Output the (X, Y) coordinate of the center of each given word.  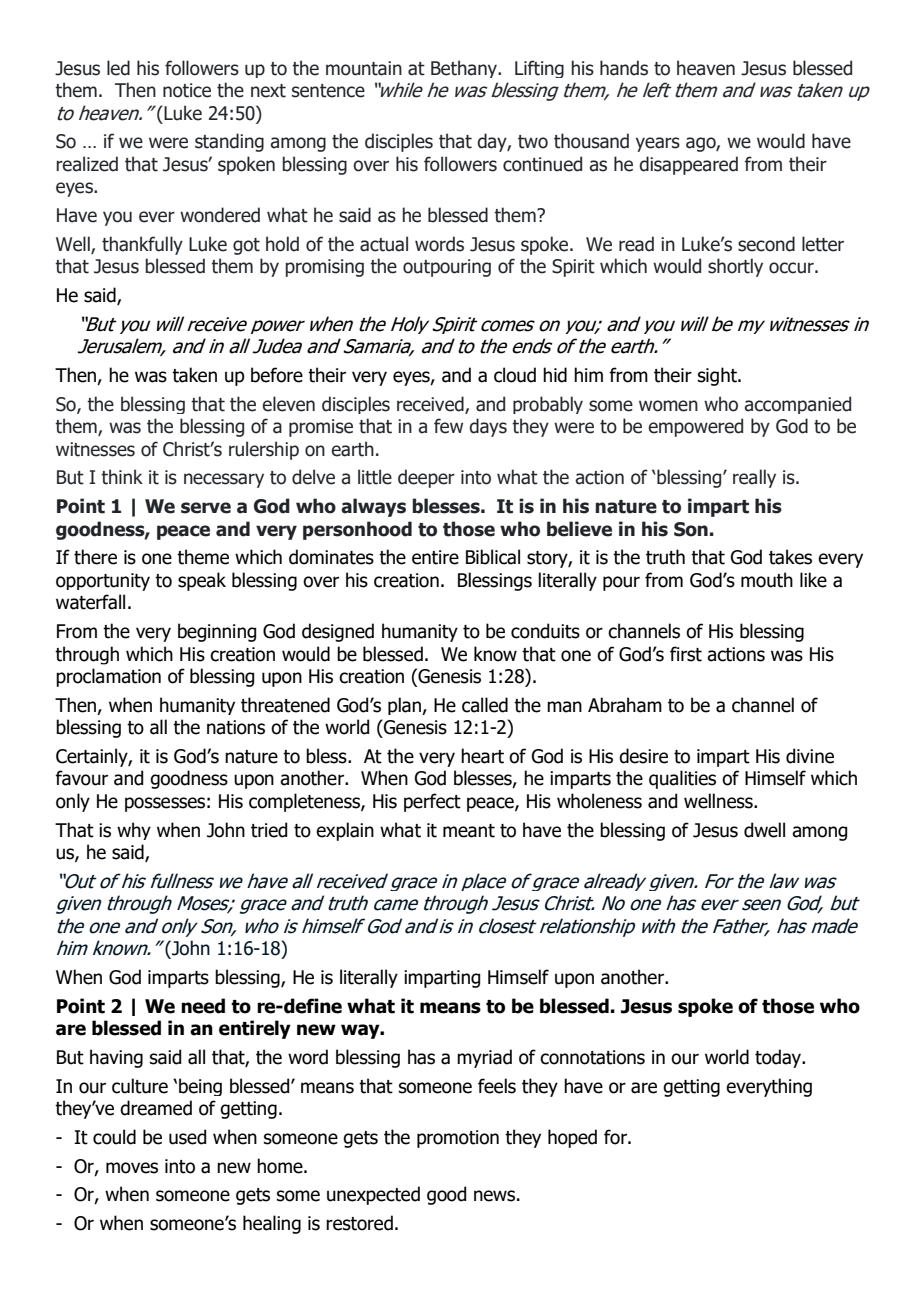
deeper (426, 478)
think (122, 477)
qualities (682, 779)
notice (187, 90)
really (754, 478)
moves (132, 1168)
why (134, 831)
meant (469, 831)
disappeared (688, 165)
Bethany (465, 69)
